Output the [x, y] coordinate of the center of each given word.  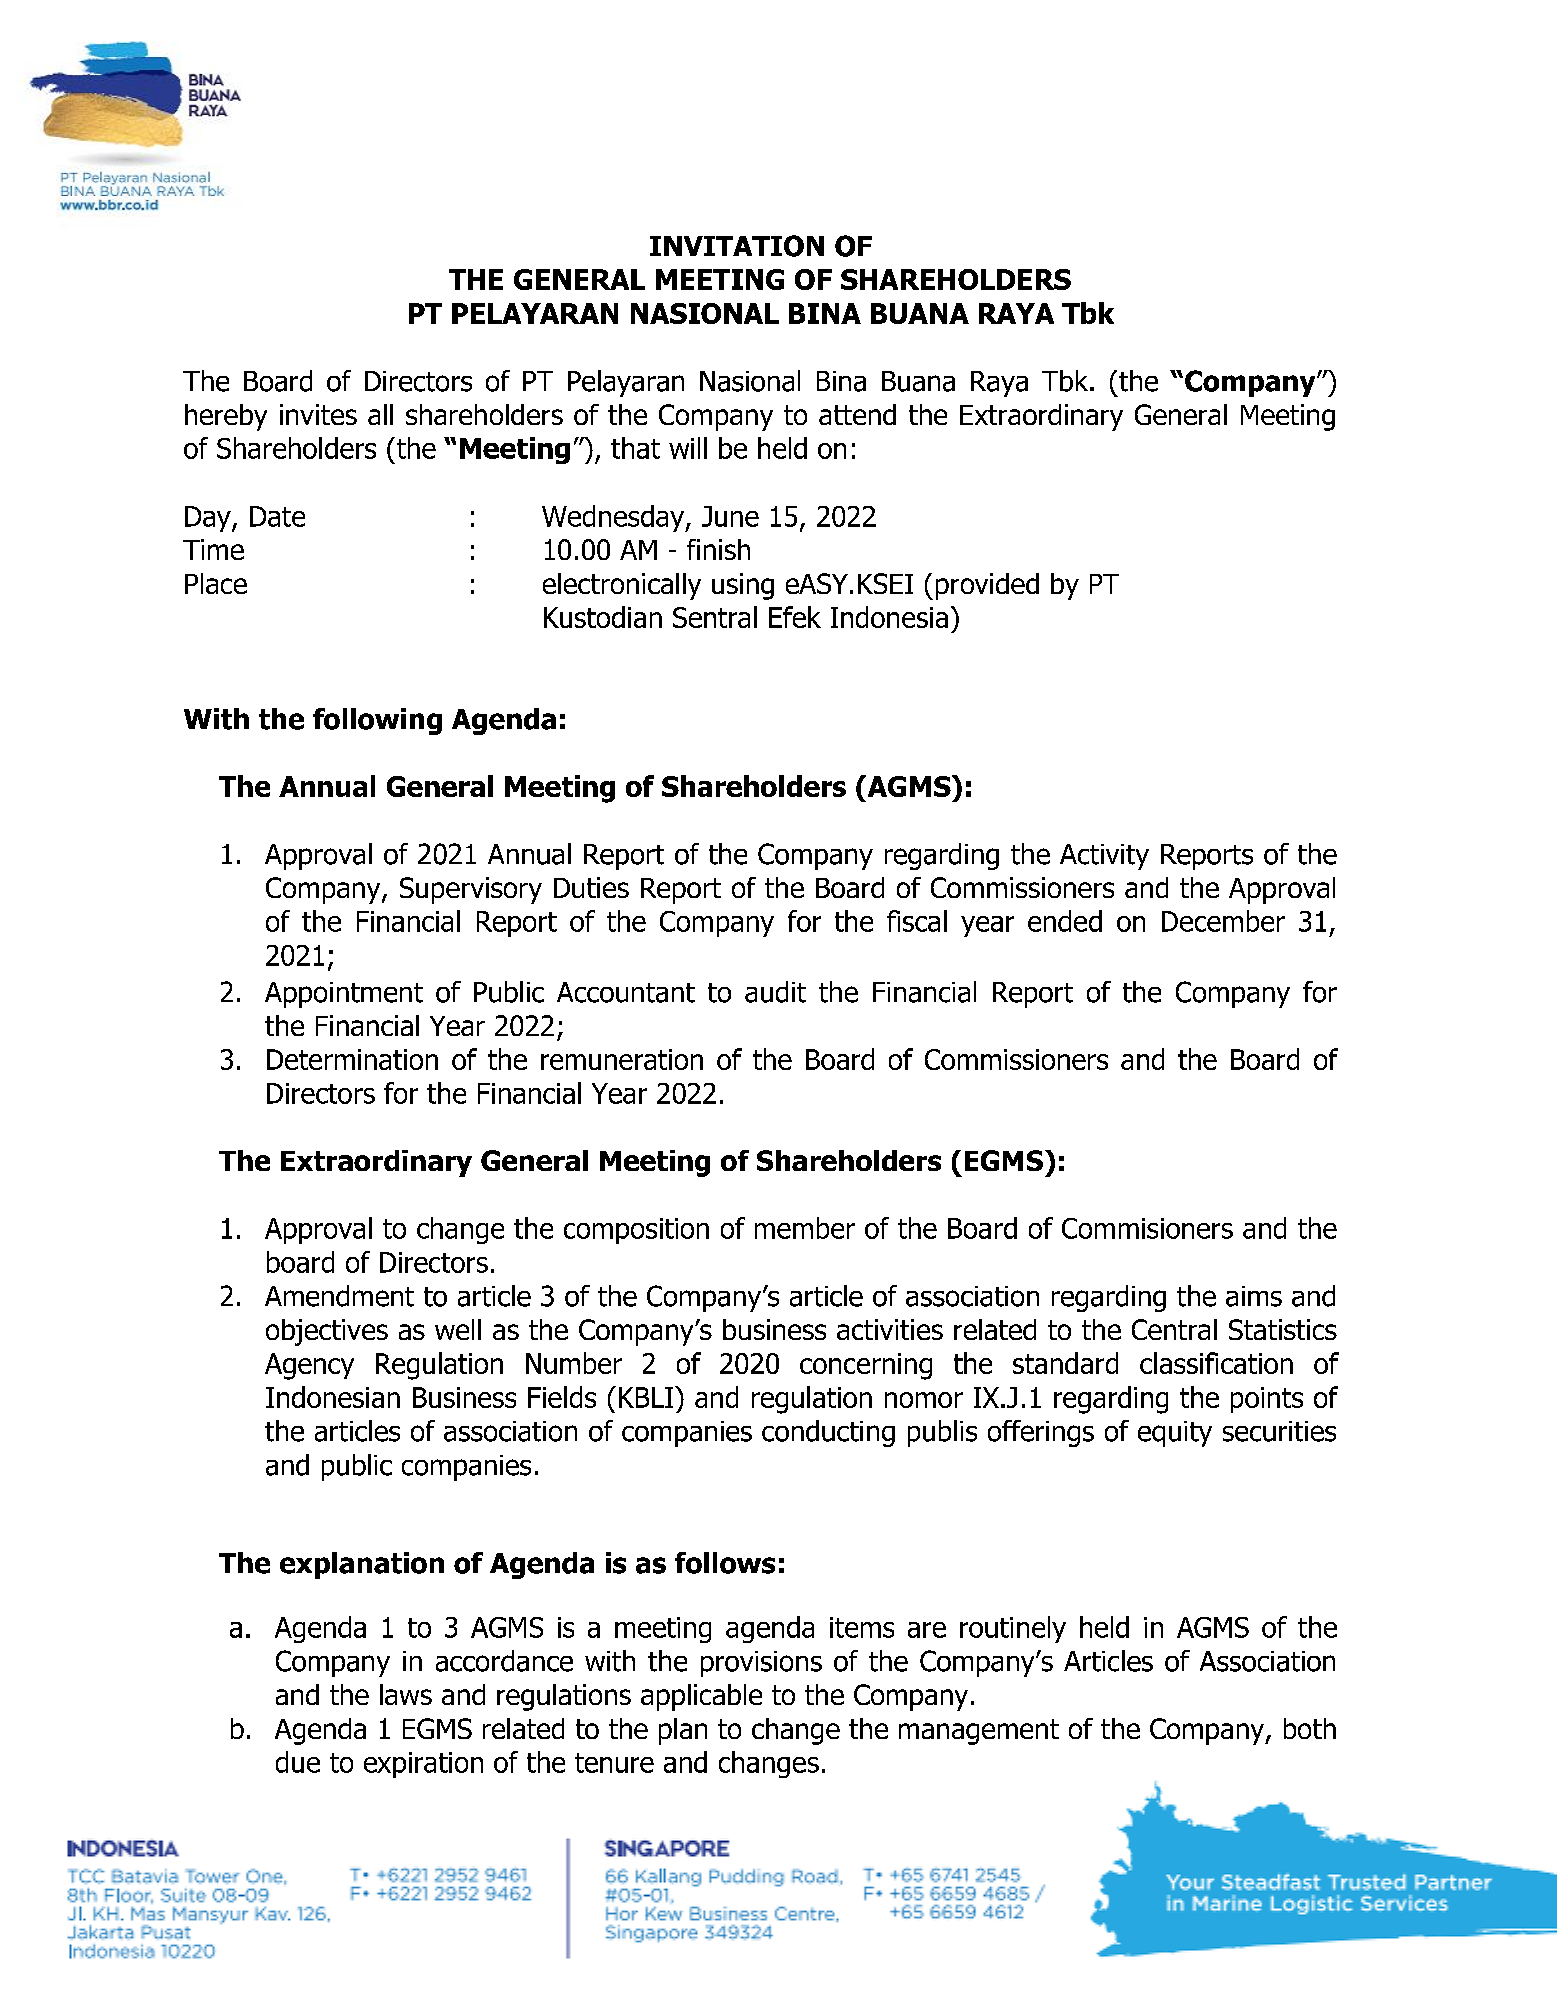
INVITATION [737, 246]
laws [406, 1694]
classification [1216, 1363]
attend [857, 414]
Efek [795, 617]
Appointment [344, 995]
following [377, 721]
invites [318, 414]
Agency [309, 1366]
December [1223, 921]
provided [987, 586]
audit [775, 992]
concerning [866, 1366]
